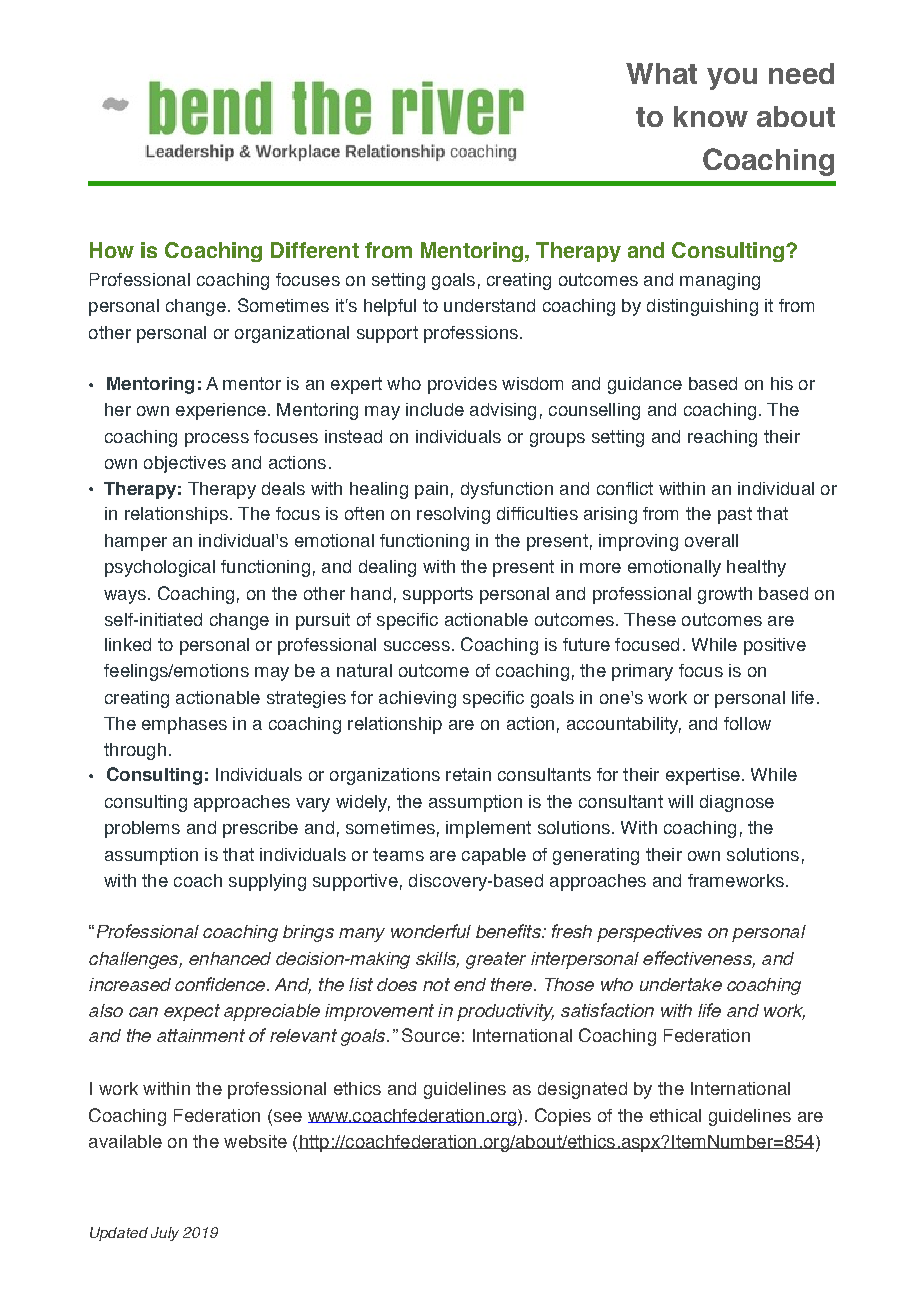  Describe the element at coordinates (221, 411) in the screenshot. I see `experience` at that location.
